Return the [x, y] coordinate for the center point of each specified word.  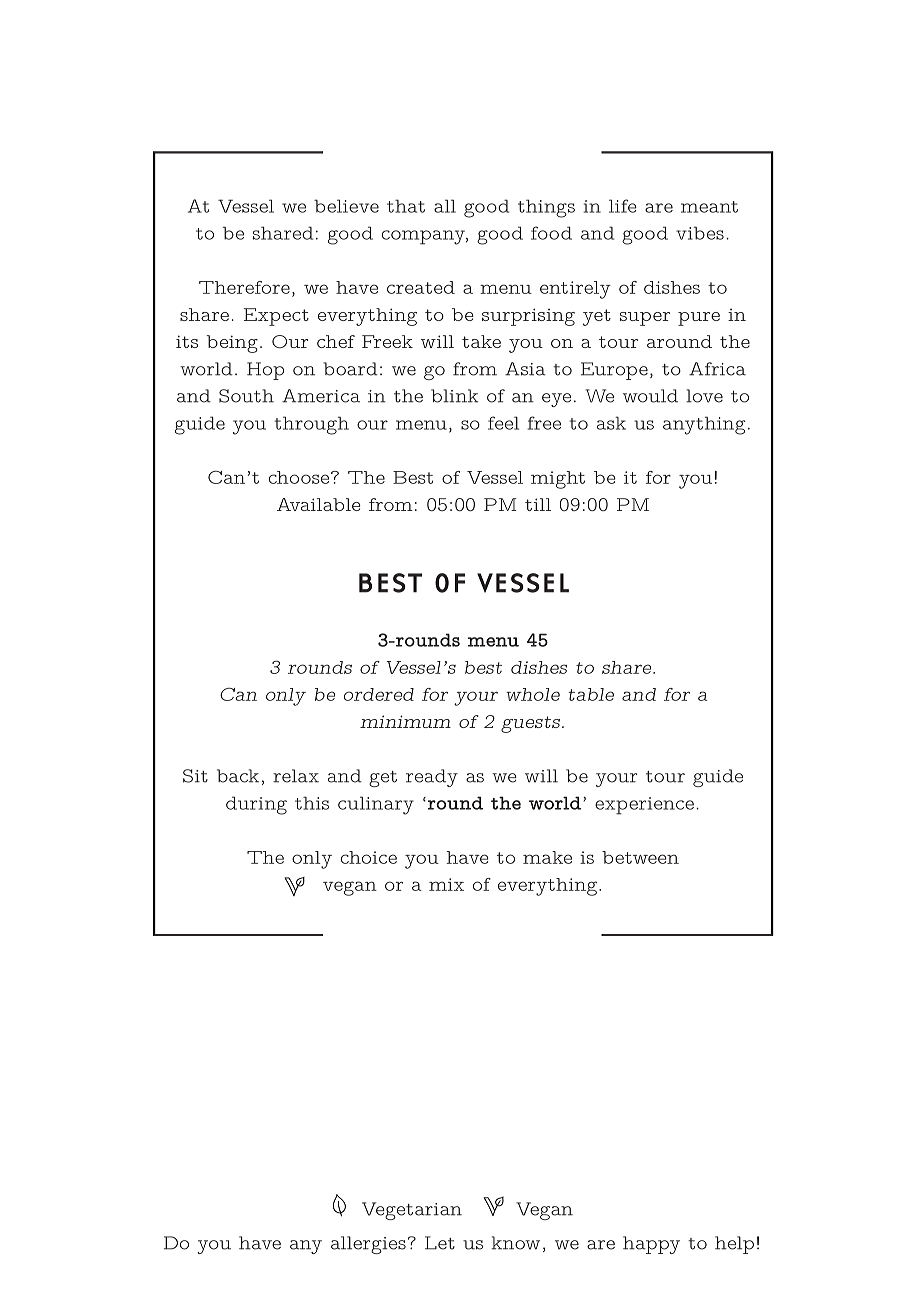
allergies [368, 1245]
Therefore [244, 287]
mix [446, 884]
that [406, 206]
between [640, 857]
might [558, 480]
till [538, 504]
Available [319, 504]
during [256, 805]
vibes [700, 233]
